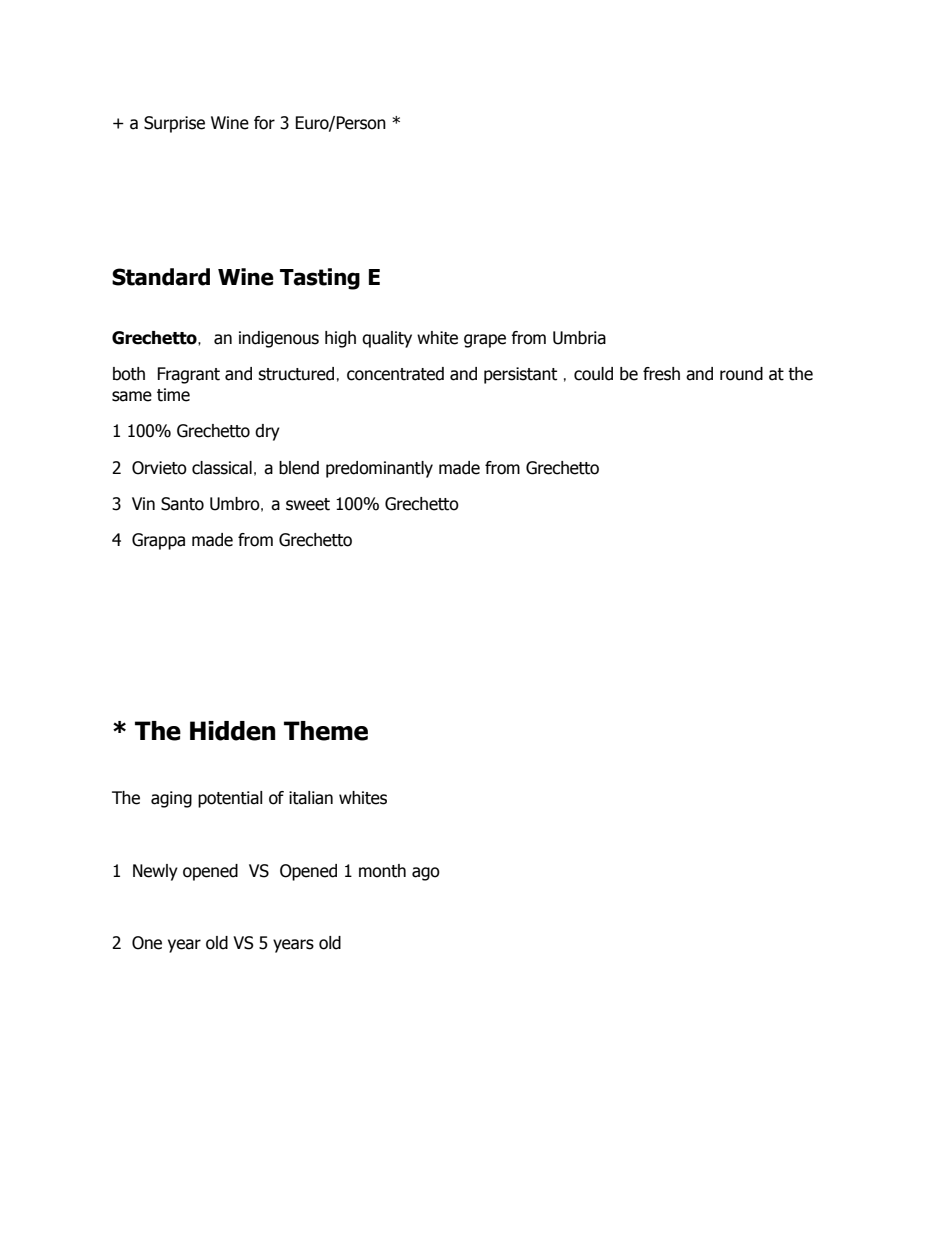  What do you see at coordinates (326, 731) in the image?
I see `Theme` at bounding box center [326, 731].
